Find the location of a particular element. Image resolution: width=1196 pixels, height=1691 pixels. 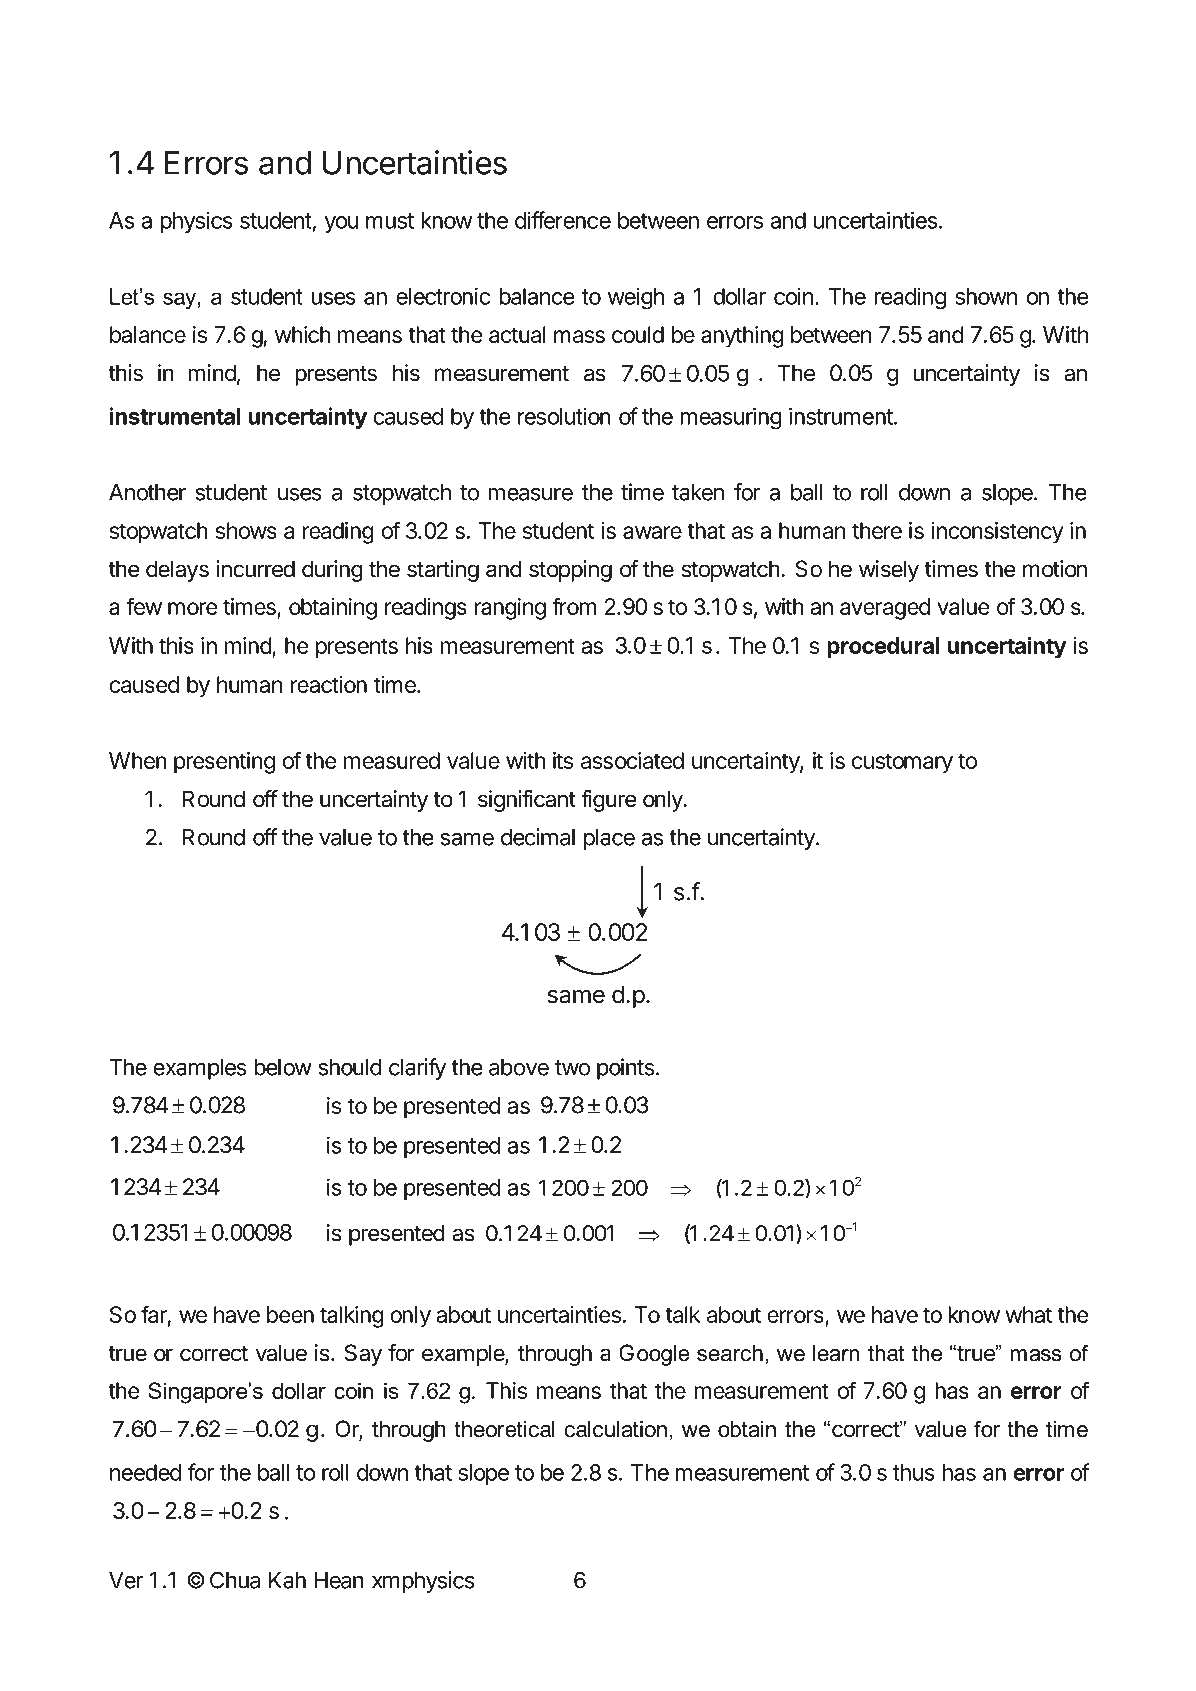

what is located at coordinates (1028, 1314).
